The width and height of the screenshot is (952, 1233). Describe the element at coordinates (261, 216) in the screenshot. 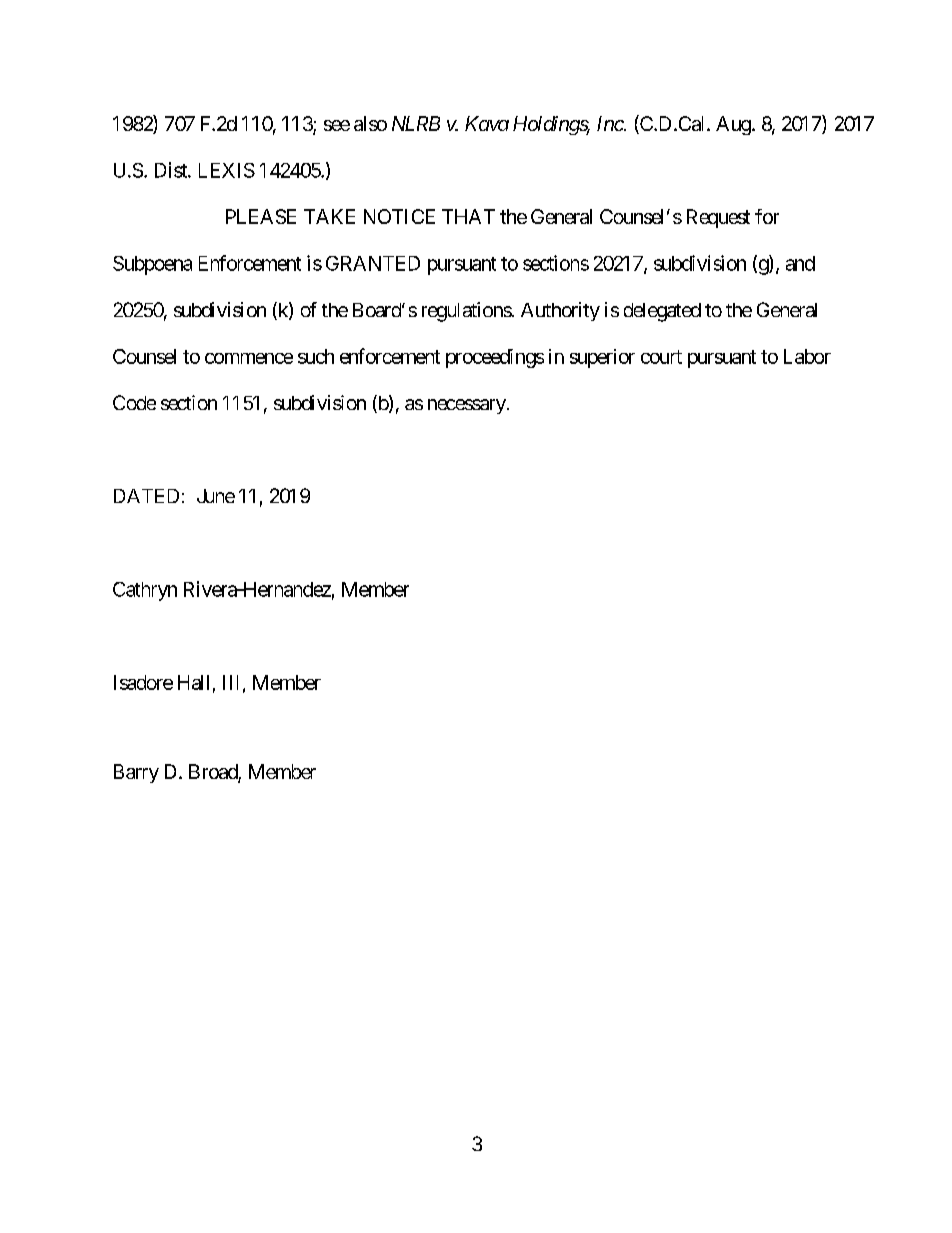

I see `PLEASE` at that location.
